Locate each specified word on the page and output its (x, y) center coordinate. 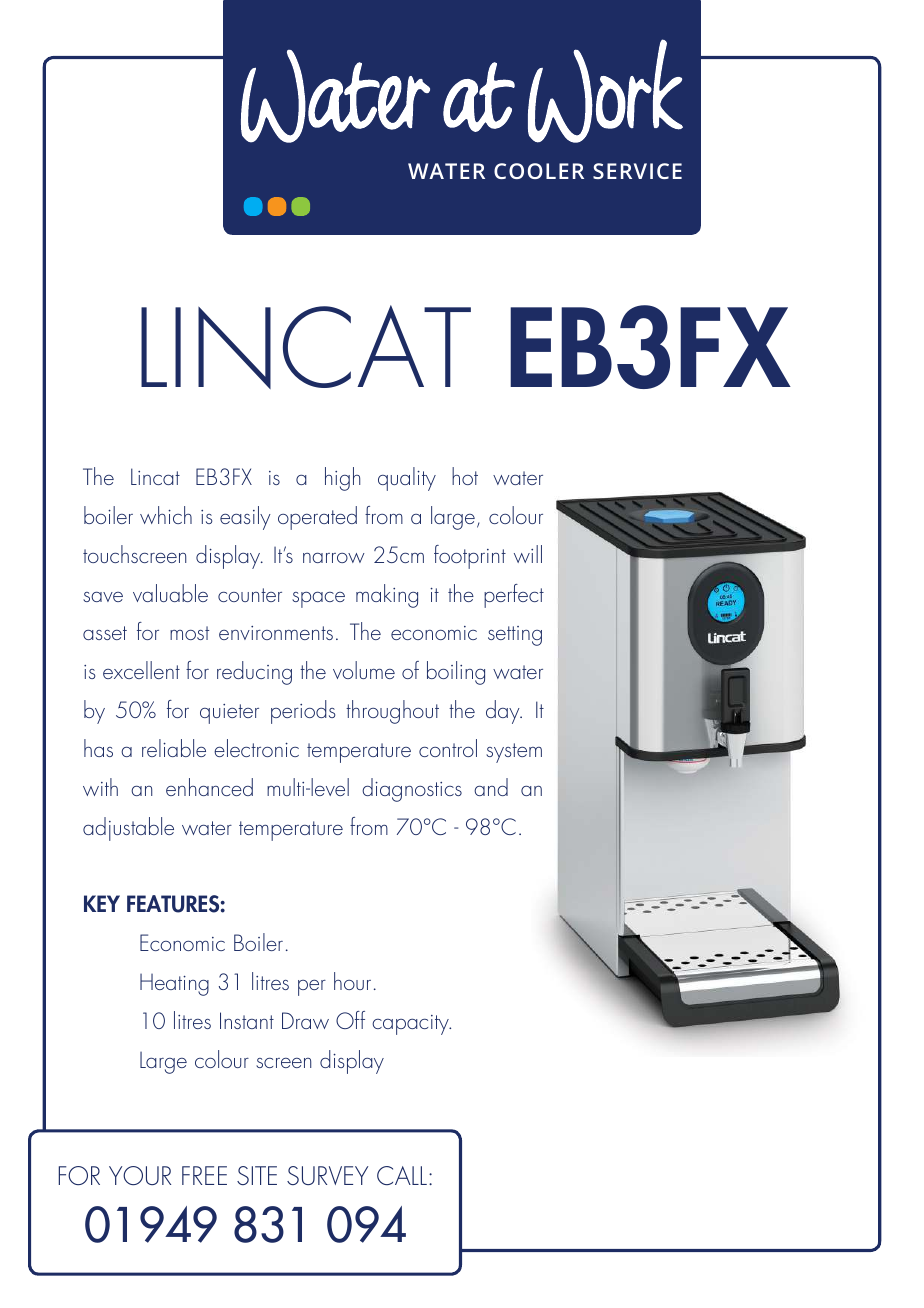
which (166, 515)
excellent (141, 670)
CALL (402, 1175)
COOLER (539, 171)
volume (364, 670)
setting (515, 636)
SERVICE (637, 171)
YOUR (140, 1175)
